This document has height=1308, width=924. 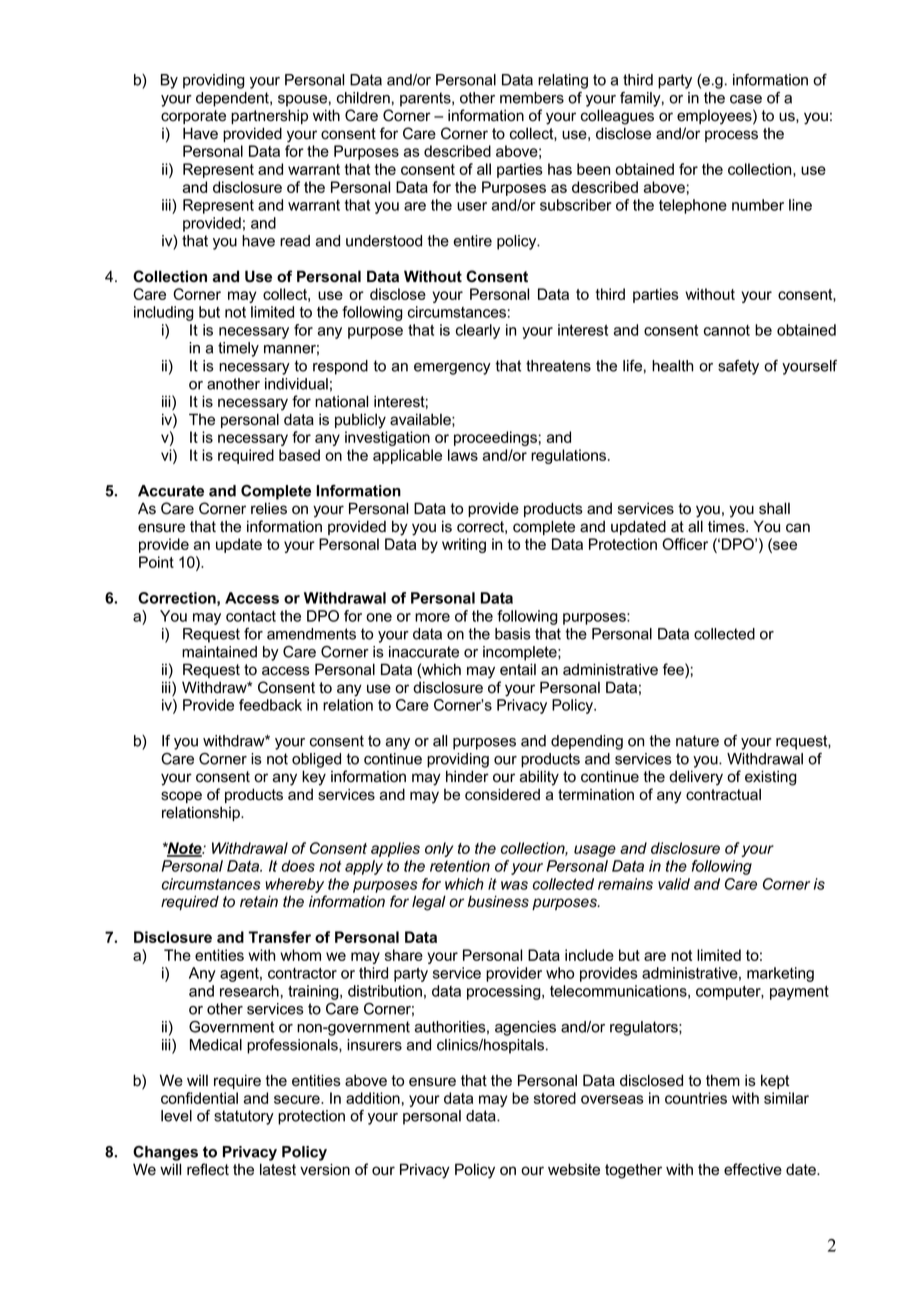 I want to click on members, so click(x=532, y=98).
